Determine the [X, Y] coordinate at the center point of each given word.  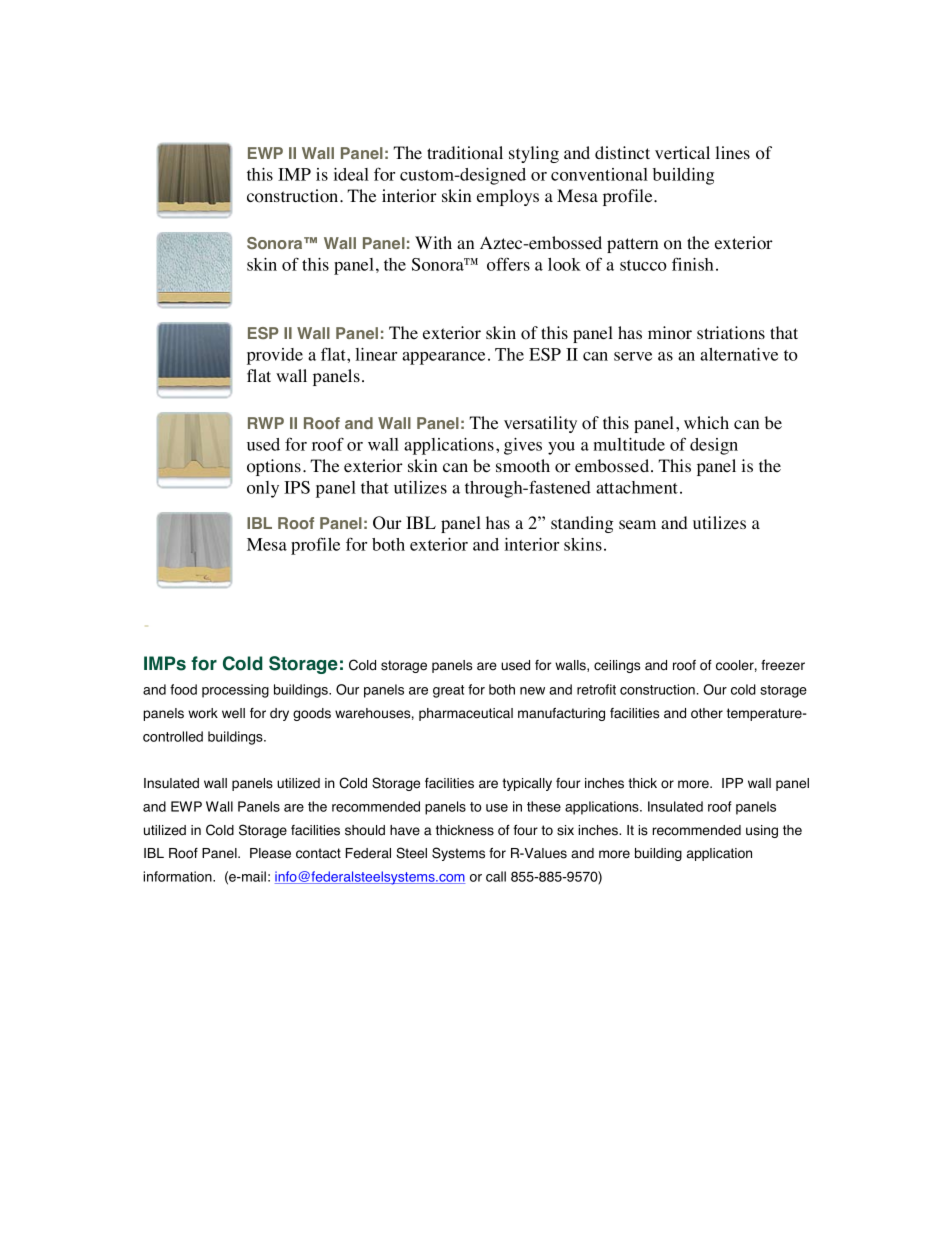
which [706, 422]
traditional [465, 153]
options [274, 467]
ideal [351, 174]
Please [270, 853]
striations [731, 333]
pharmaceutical [466, 714]
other [707, 713]
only [263, 489]
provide [275, 356]
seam [637, 525]
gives [523, 446]
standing [582, 524]
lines [732, 152]
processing [235, 691]
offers [508, 264]
